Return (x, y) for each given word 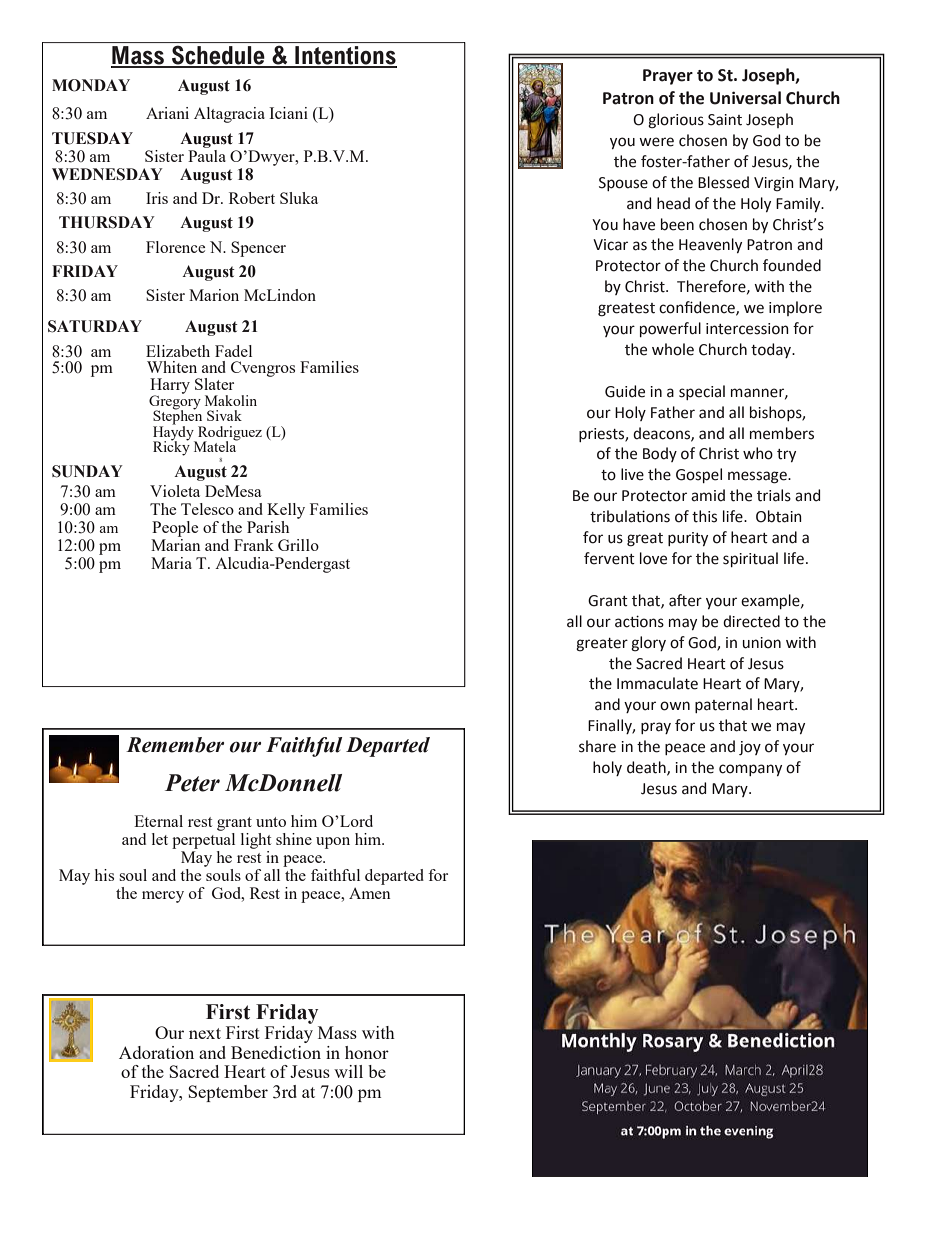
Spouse (623, 184)
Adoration (156, 1052)
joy (750, 748)
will (348, 1071)
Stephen (178, 417)
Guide (625, 391)
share (597, 746)
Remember (175, 745)
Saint (725, 120)
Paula (207, 154)
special (702, 392)
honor (367, 1052)
